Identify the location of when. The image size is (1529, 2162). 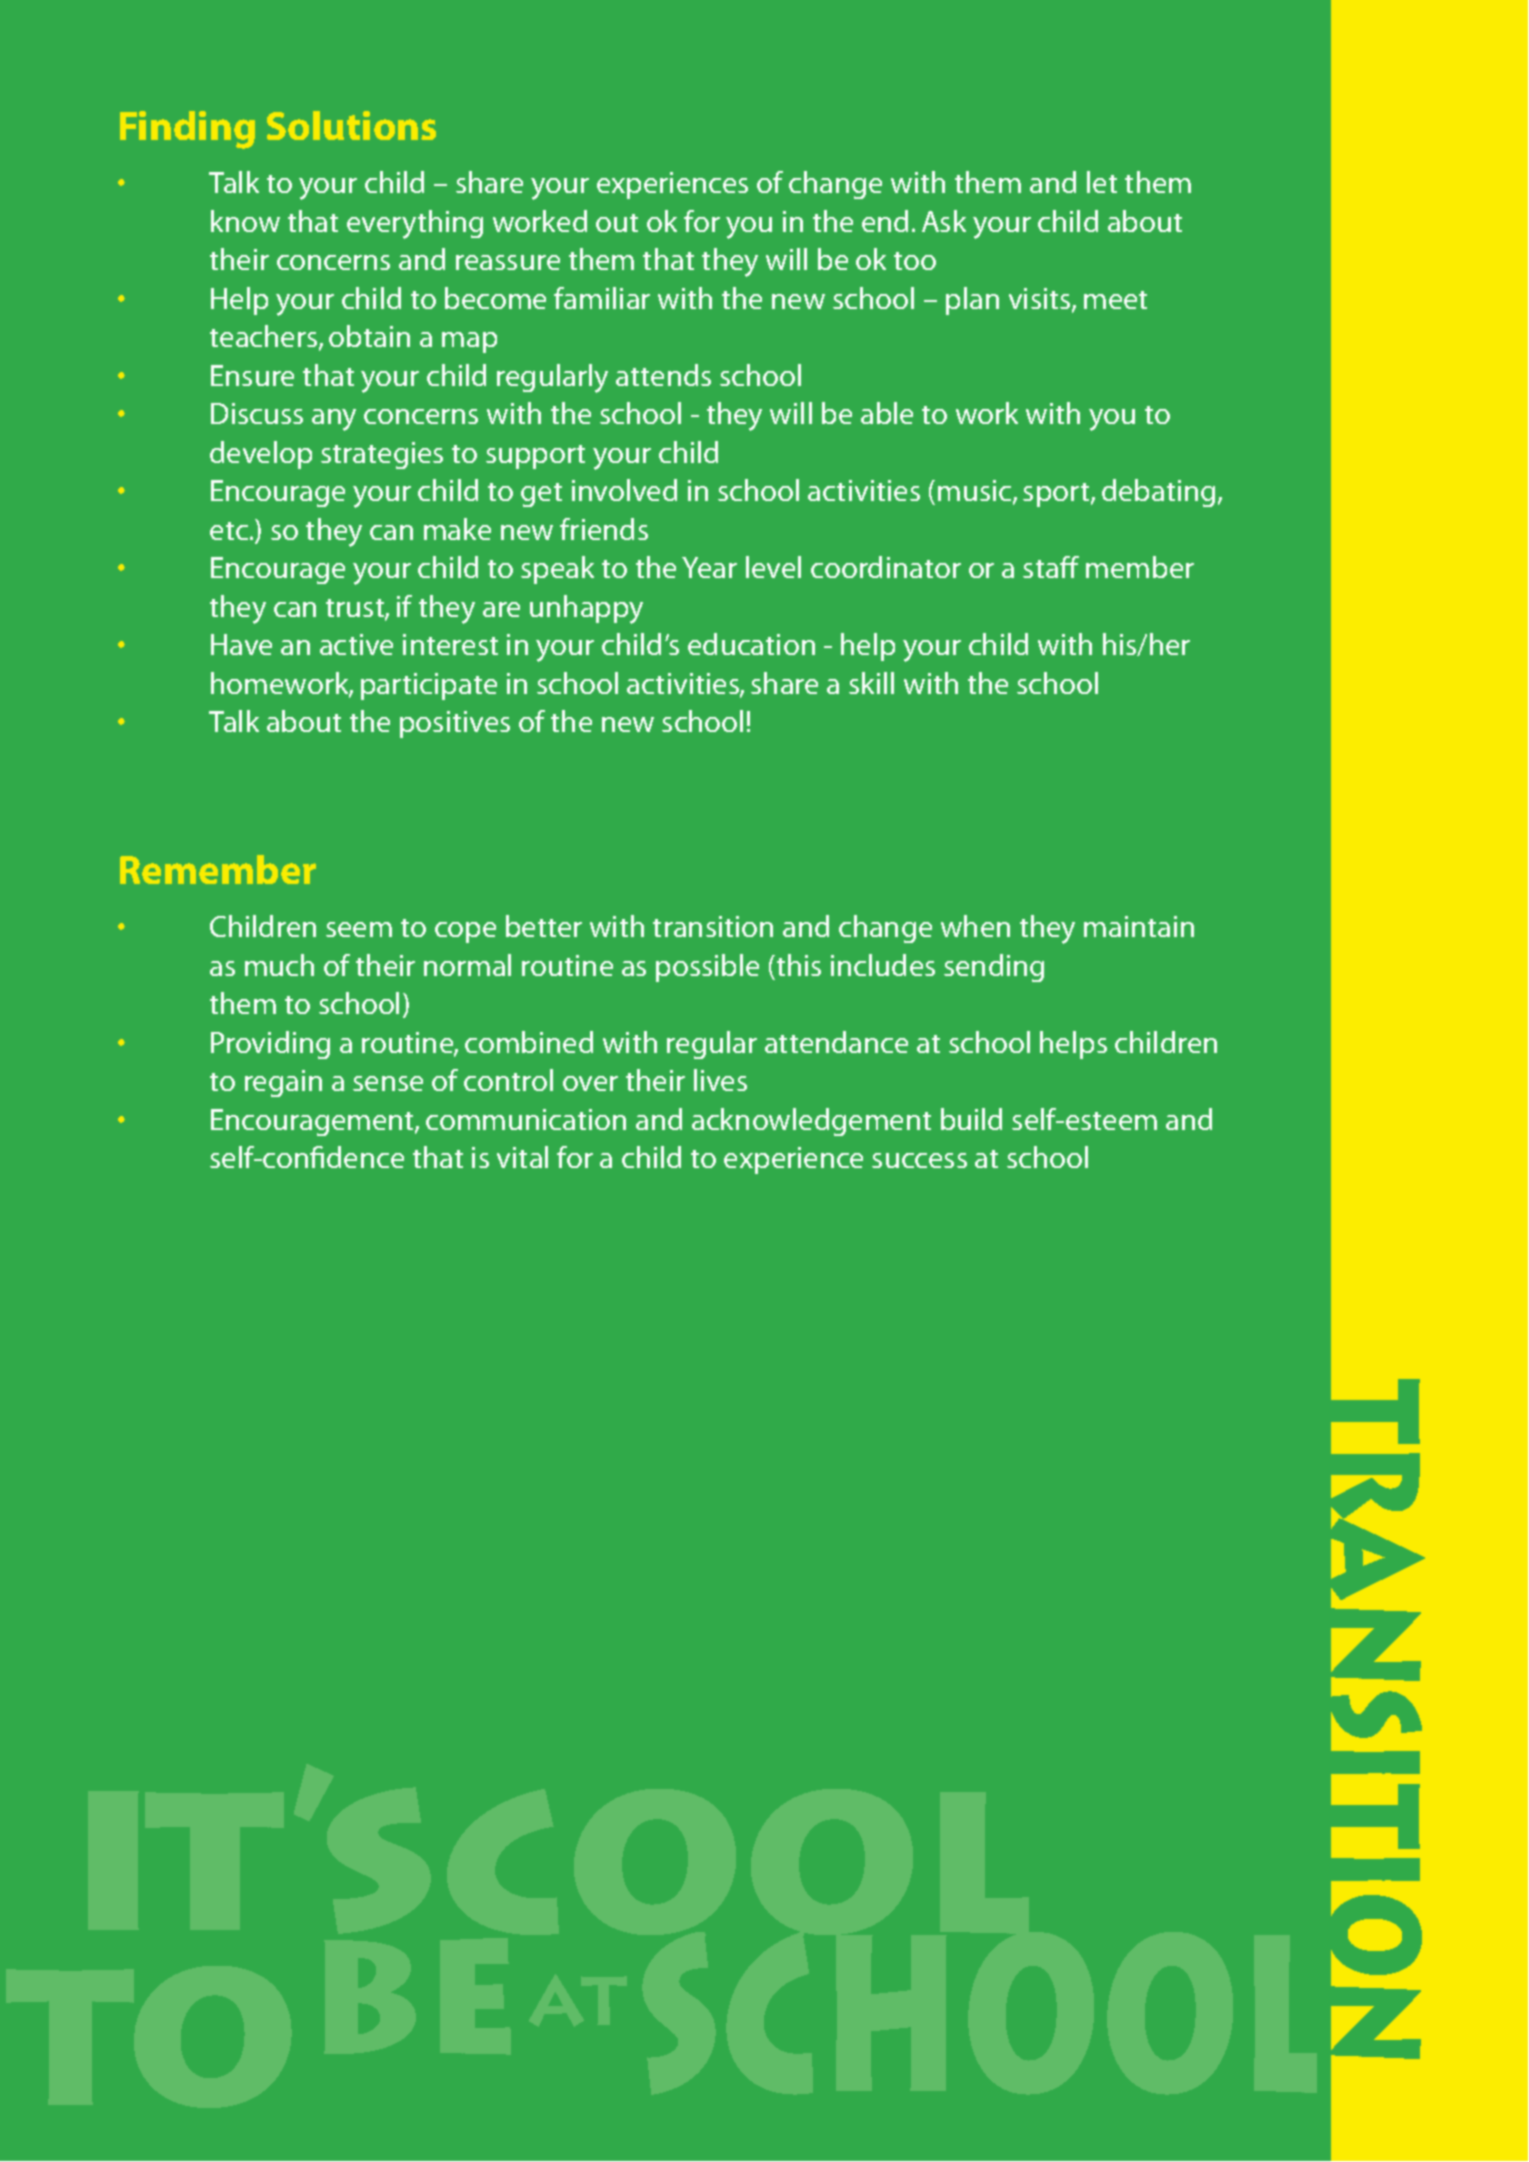
(975, 926).
